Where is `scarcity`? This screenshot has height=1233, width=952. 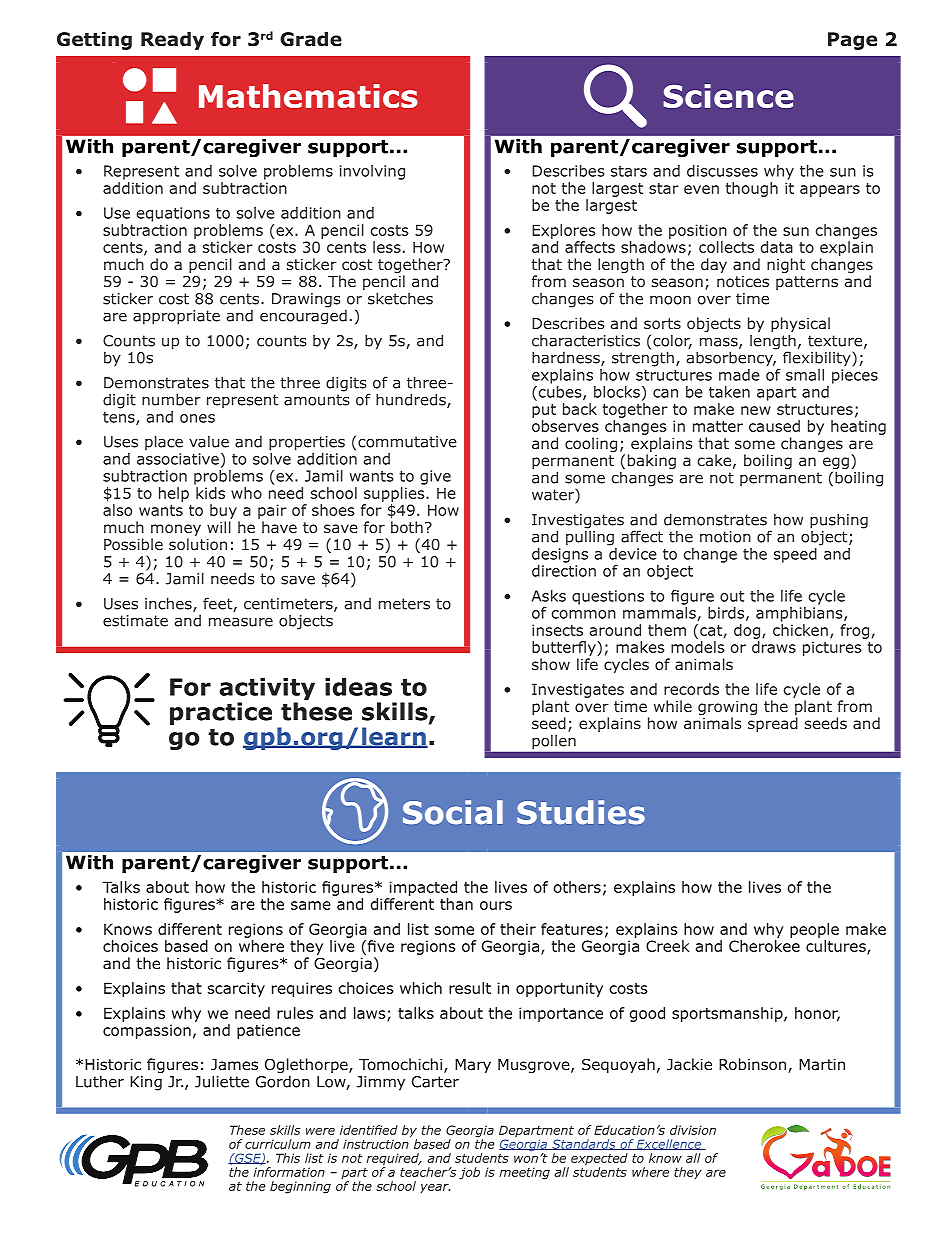
scarcity is located at coordinates (236, 989).
